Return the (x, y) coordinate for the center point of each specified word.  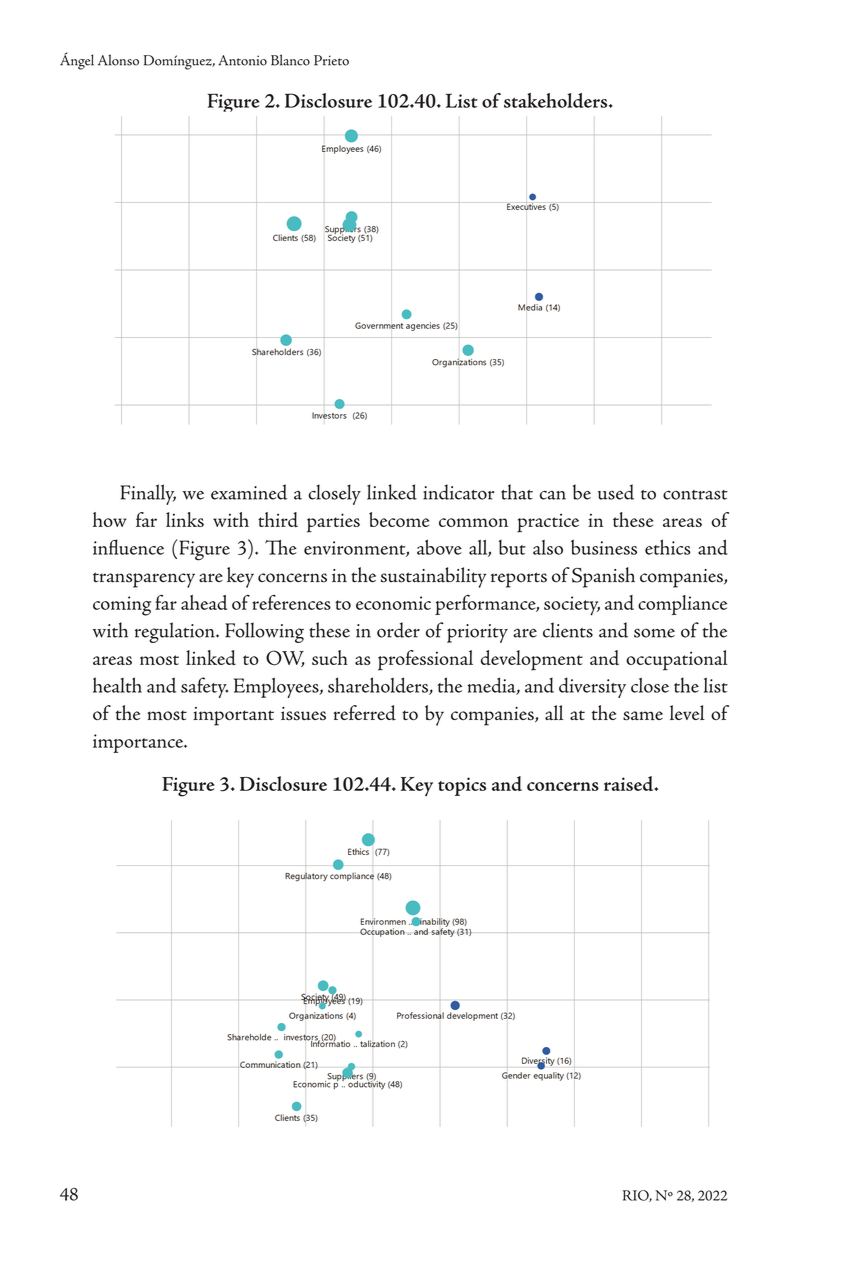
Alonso (118, 60)
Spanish (603, 577)
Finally (148, 494)
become (399, 519)
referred (365, 713)
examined (249, 492)
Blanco (290, 60)
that (517, 492)
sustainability (434, 577)
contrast (695, 495)
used (616, 492)
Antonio (242, 60)
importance (139, 743)
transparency (144, 580)
